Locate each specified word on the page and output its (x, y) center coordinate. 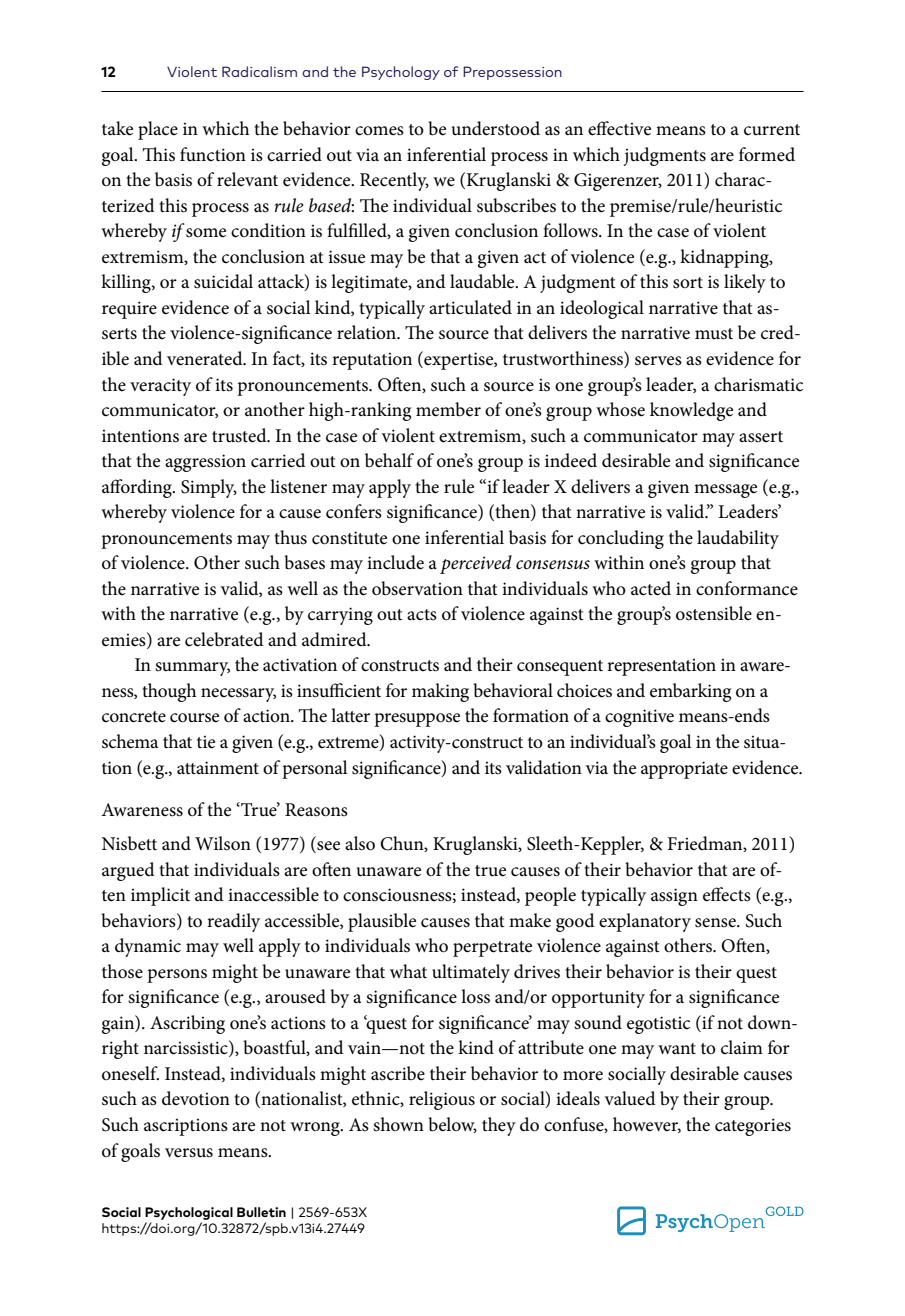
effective (619, 128)
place (158, 130)
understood (496, 128)
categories (753, 1127)
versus (189, 1153)
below (452, 1125)
